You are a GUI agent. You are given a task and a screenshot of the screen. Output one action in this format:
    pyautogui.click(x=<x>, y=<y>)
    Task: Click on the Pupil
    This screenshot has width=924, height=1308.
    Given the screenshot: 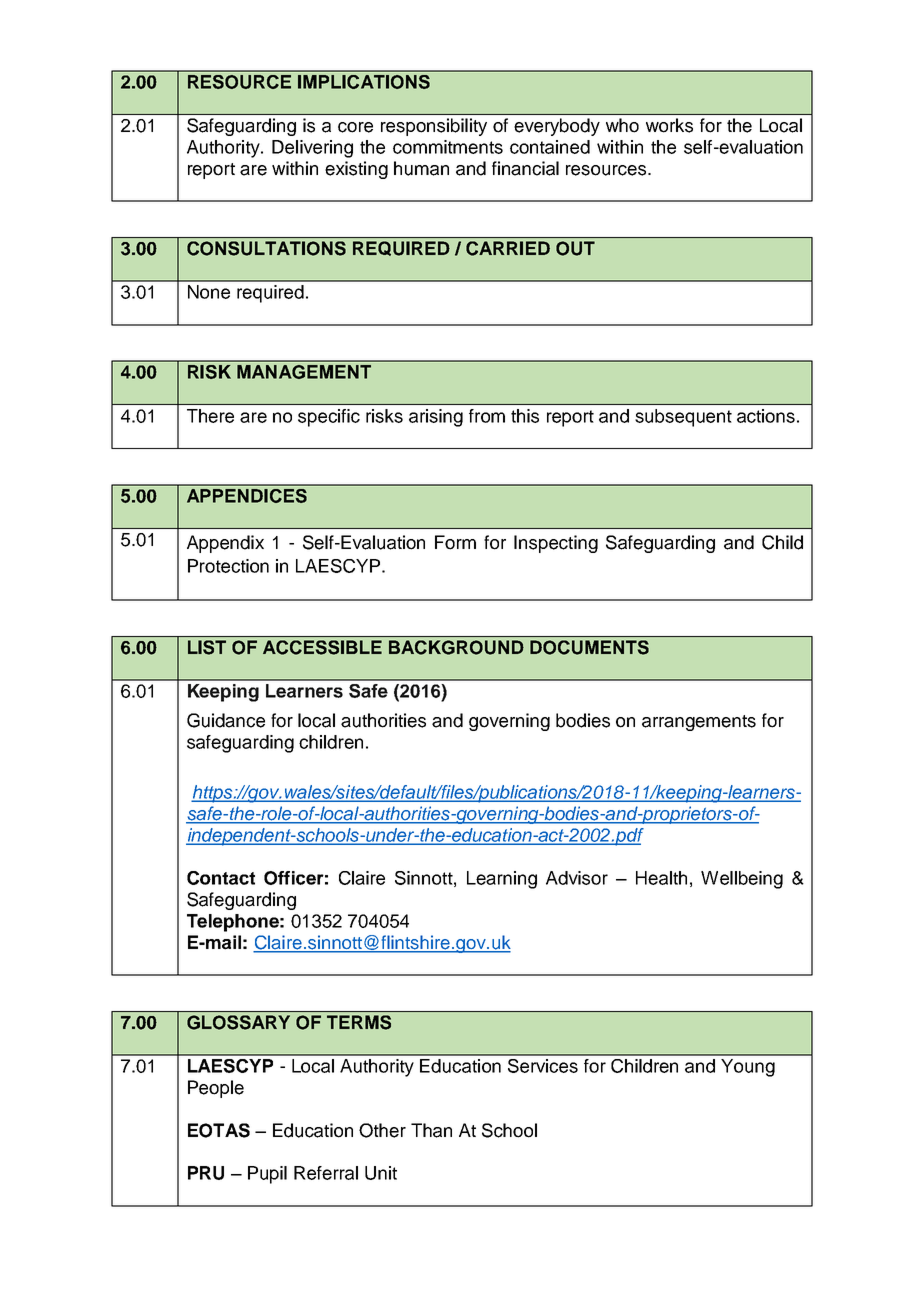 What is the action you would take?
    pyautogui.click(x=267, y=1175)
